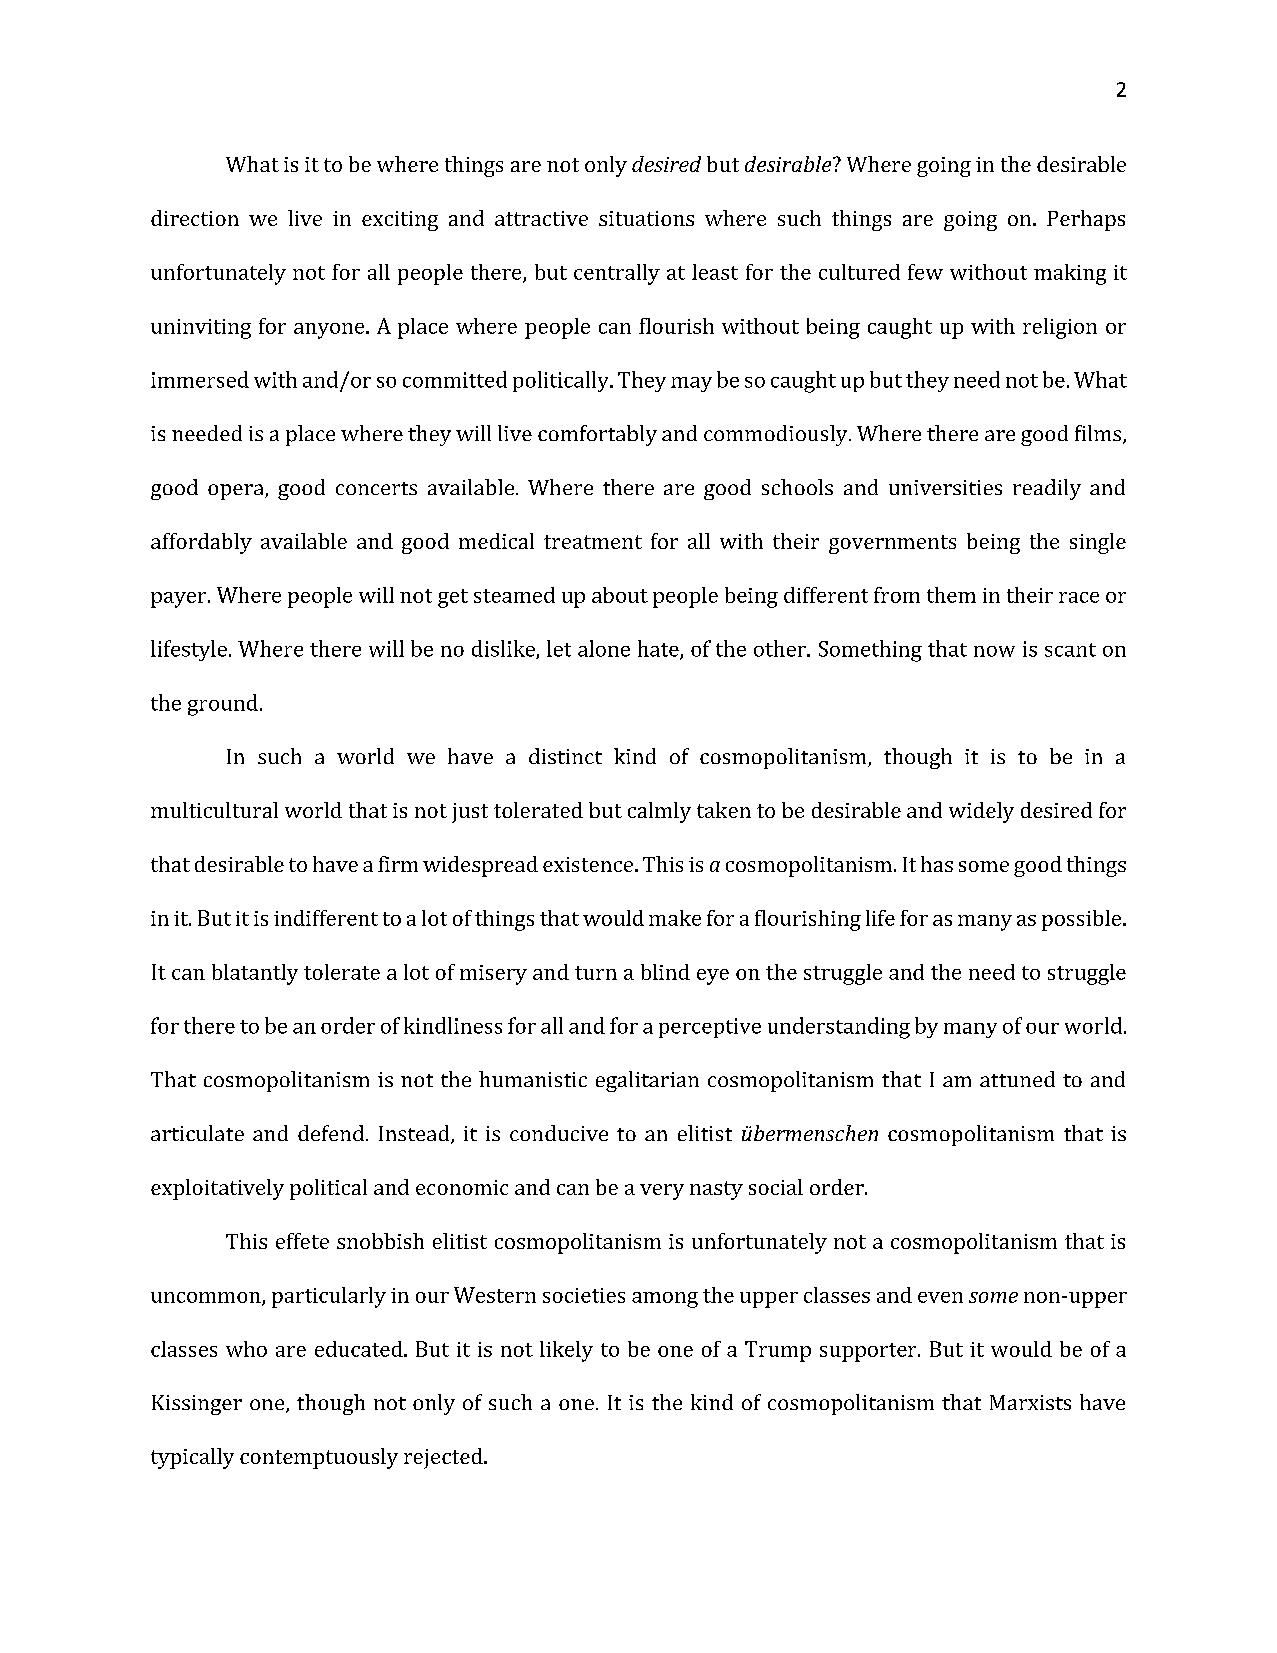 The height and width of the screenshot is (1653, 1277). What do you see at coordinates (925, 272) in the screenshot?
I see `few` at bounding box center [925, 272].
